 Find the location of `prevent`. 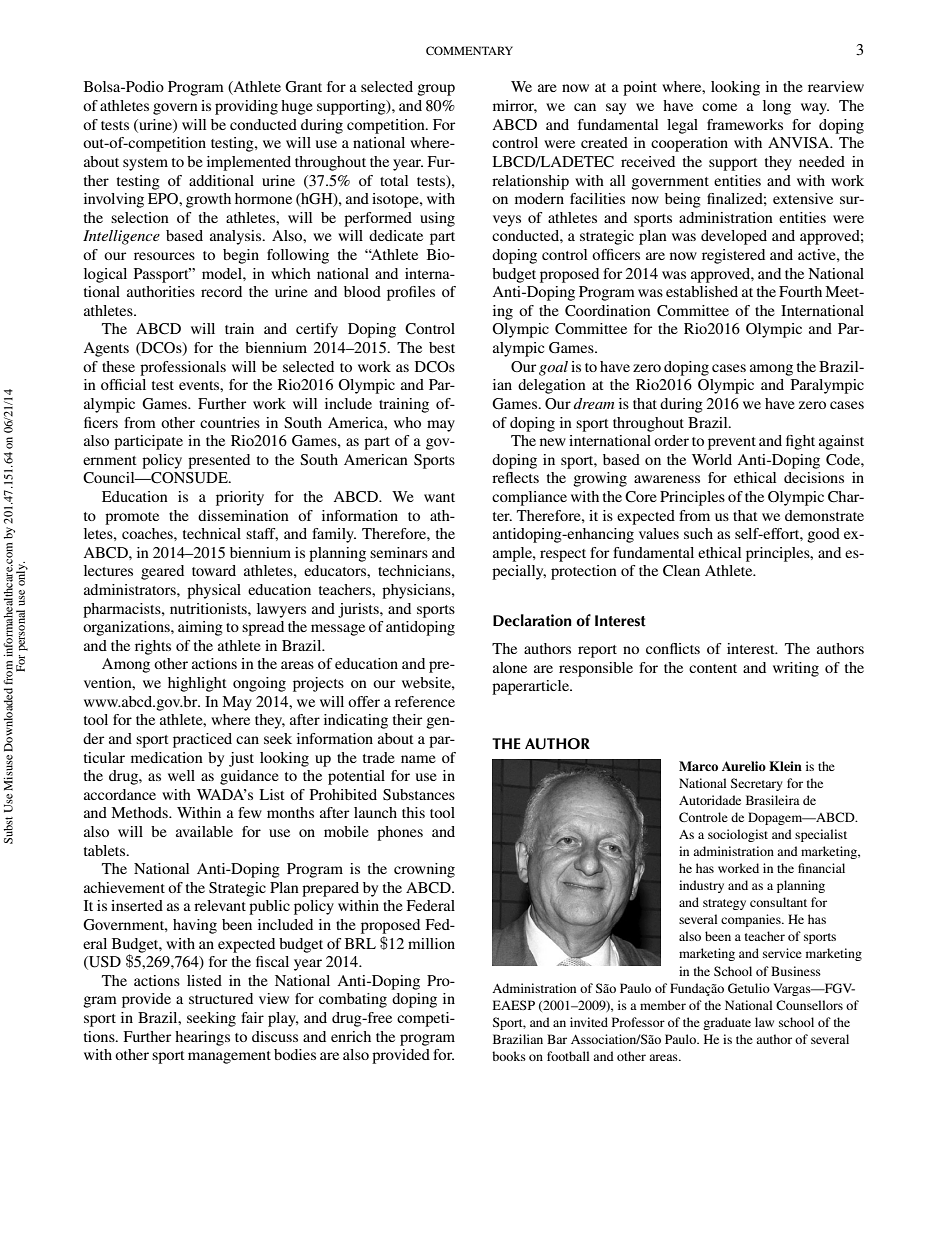

prevent is located at coordinates (732, 443).
